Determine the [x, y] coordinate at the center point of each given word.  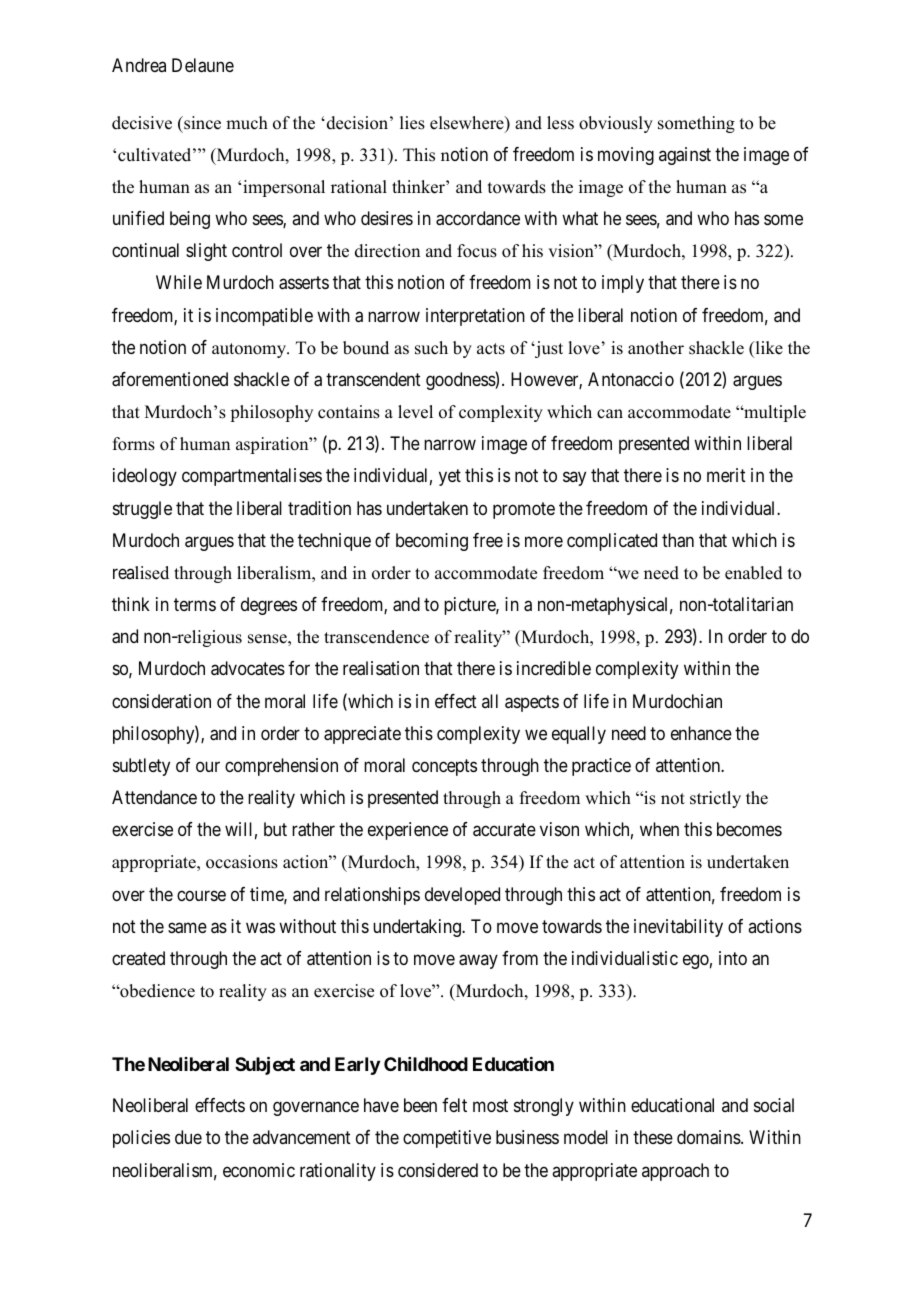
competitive [447, 1139]
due [188, 1137]
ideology [145, 477]
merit [726, 475]
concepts [444, 767]
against [685, 156]
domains [709, 1137]
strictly [715, 799]
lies [412, 123]
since [201, 123]
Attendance [154, 797]
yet [450, 478]
